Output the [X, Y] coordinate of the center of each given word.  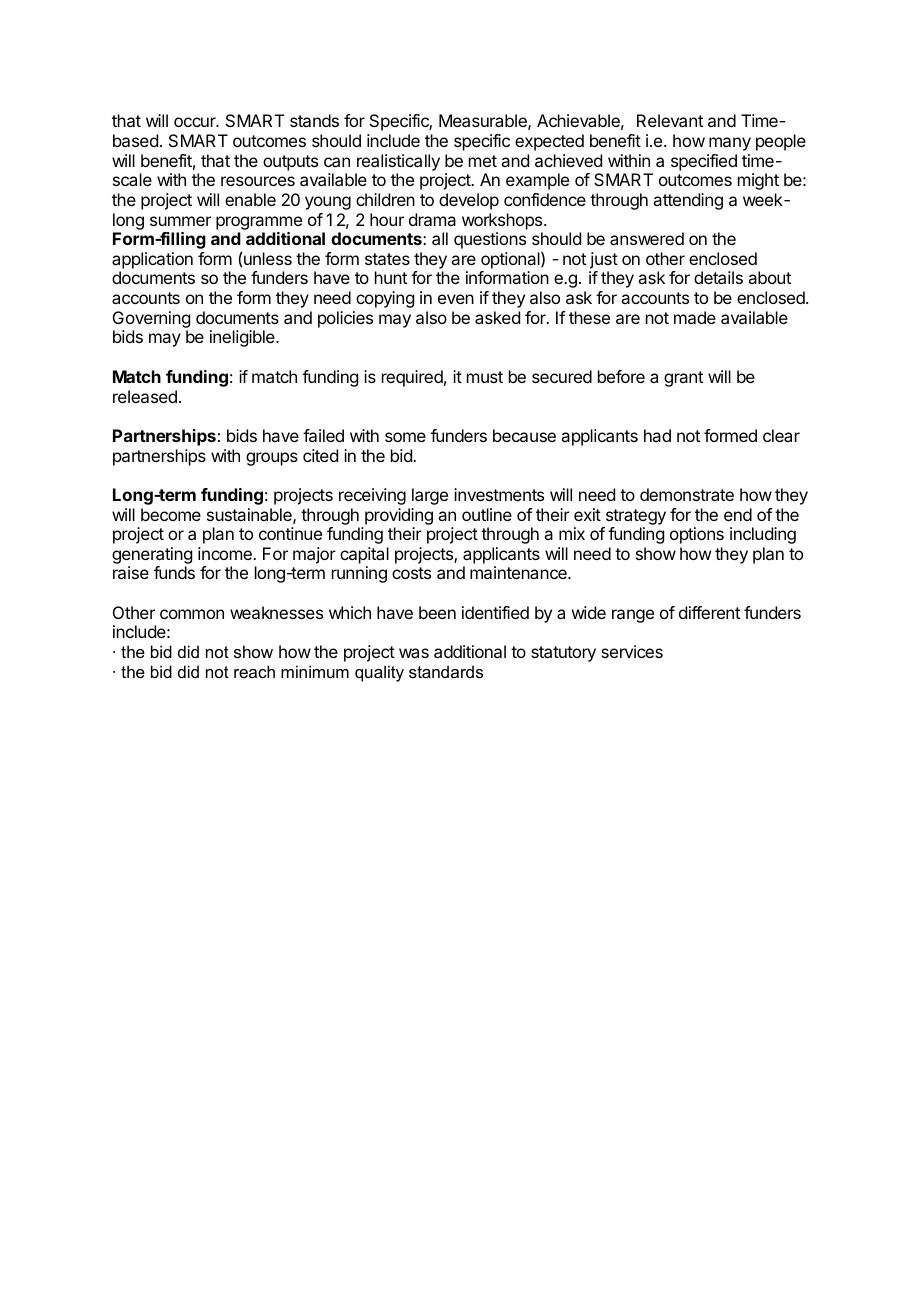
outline [487, 514]
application [152, 262]
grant [683, 379]
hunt [391, 277]
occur [196, 122]
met [483, 161]
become [171, 514]
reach [254, 671]
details [718, 277]
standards [446, 671]
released [145, 396]
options [697, 535]
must [485, 377]
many [730, 144]
